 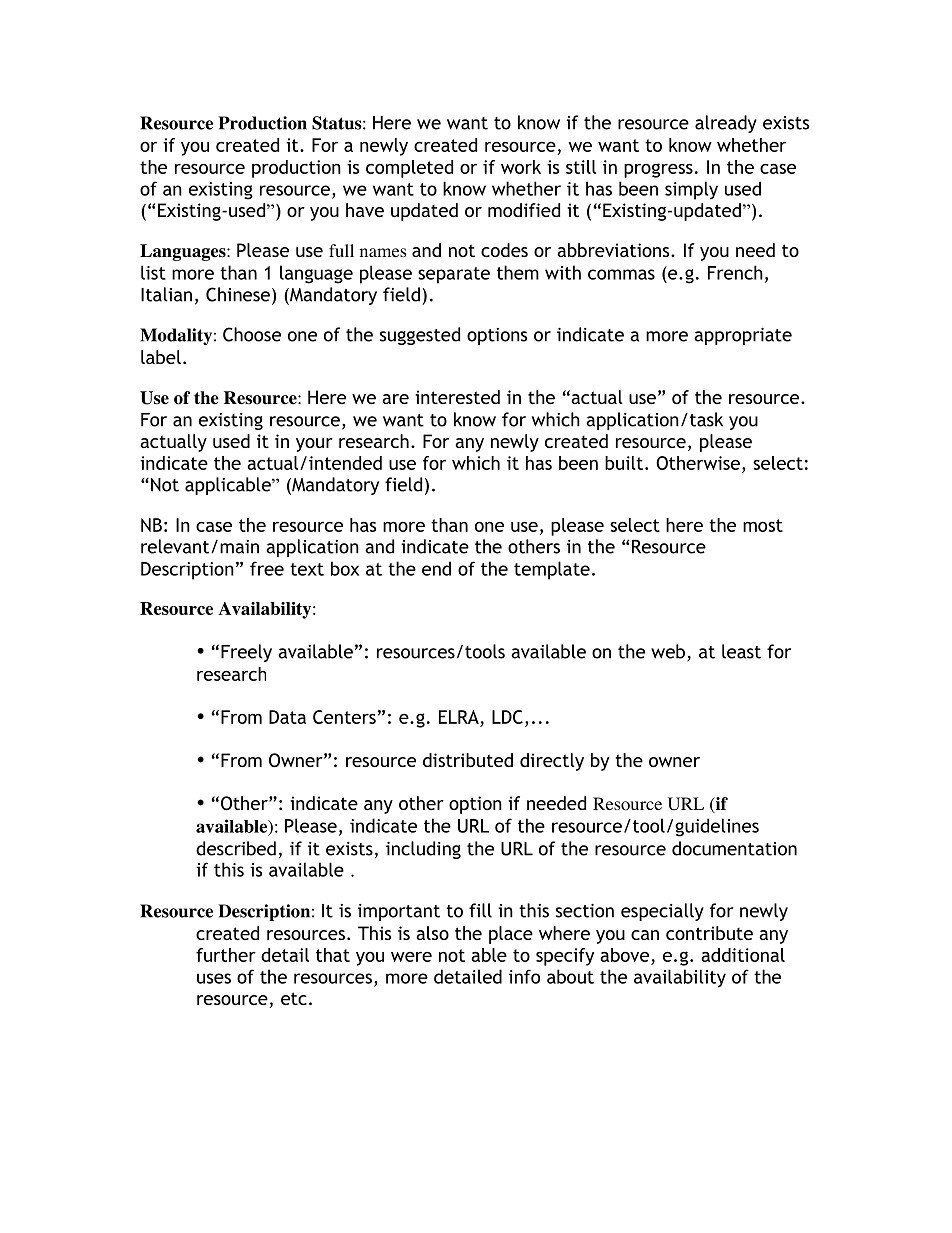 What do you see at coordinates (763, 525) in the document?
I see `most` at bounding box center [763, 525].
